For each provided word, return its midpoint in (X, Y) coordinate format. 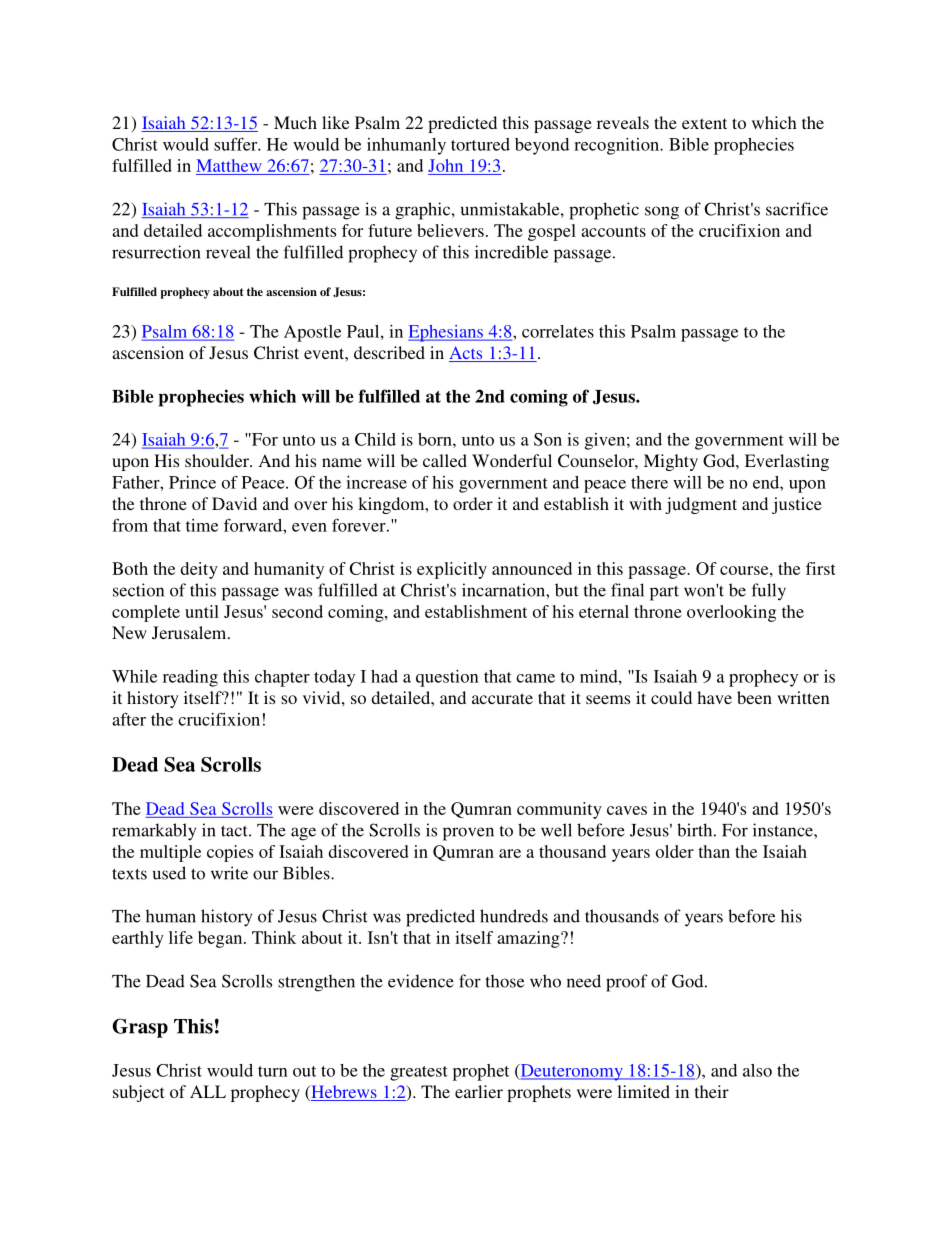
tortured (480, 144)
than (714, 851)
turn (273, 1071)
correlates (558, 331)
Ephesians (447, 333)
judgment (701, 505)
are (510, 853)
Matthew (230, 167)
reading (190, 678)
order (473, 503)
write (229, 873)
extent (704, 123)
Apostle (312, 333)
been (754, 697)
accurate (502, 698)
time (202, 525)
